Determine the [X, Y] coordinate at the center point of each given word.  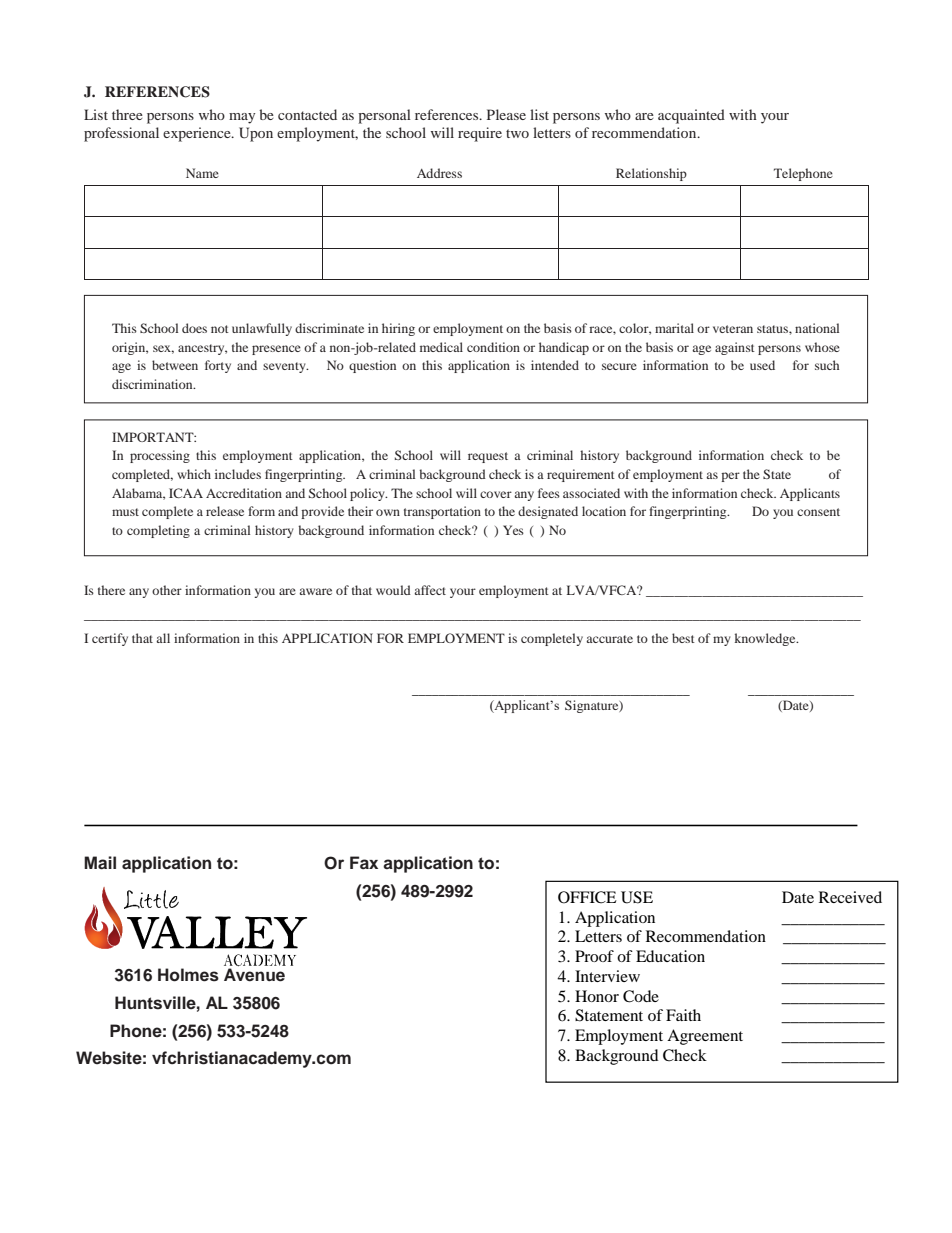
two [517, 133]
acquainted [691, 116]
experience [198, 134]
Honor [597, 996]
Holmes [188, 975]
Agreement [705, 1037]
